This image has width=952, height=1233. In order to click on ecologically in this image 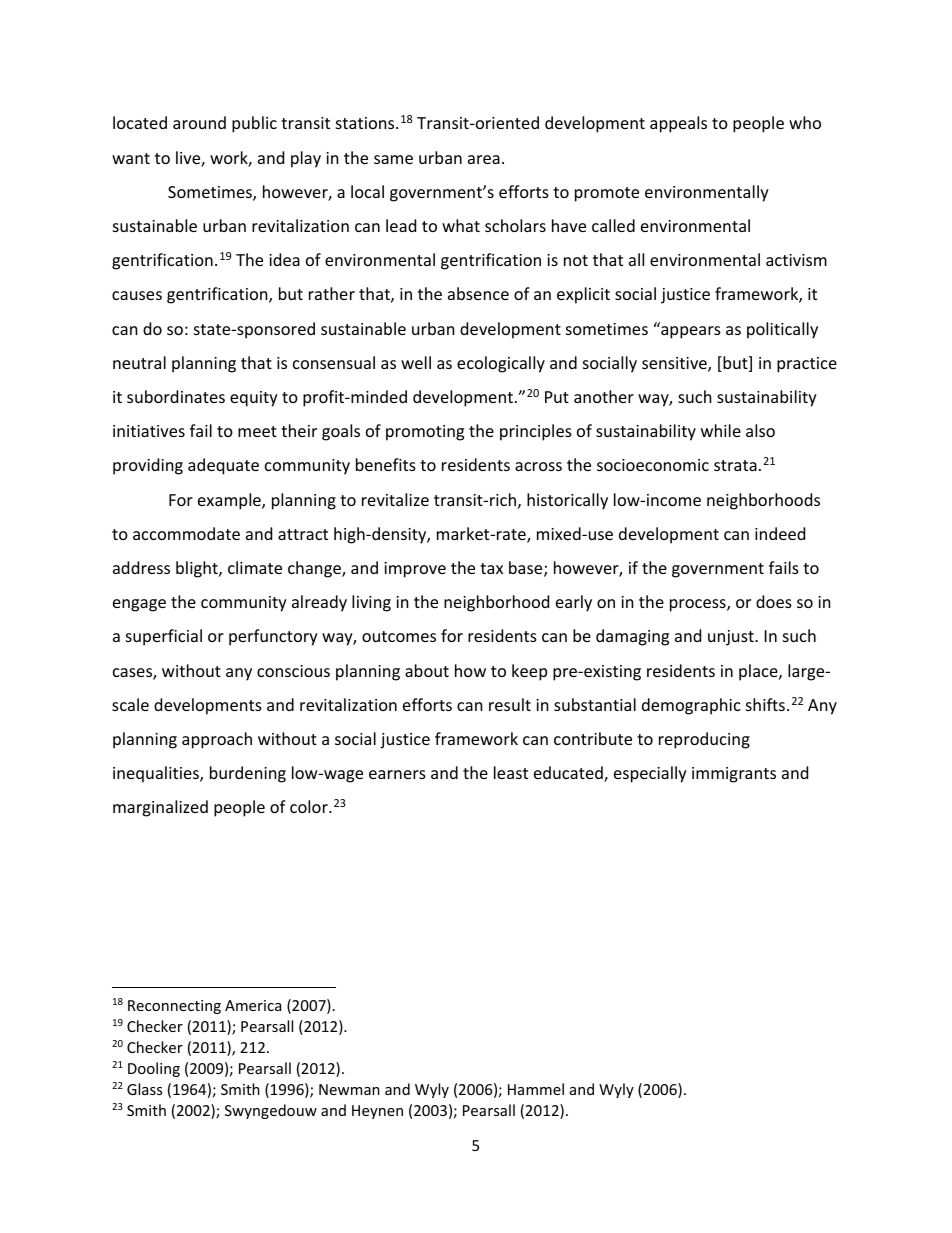, I will do `click(501, 364)`.
